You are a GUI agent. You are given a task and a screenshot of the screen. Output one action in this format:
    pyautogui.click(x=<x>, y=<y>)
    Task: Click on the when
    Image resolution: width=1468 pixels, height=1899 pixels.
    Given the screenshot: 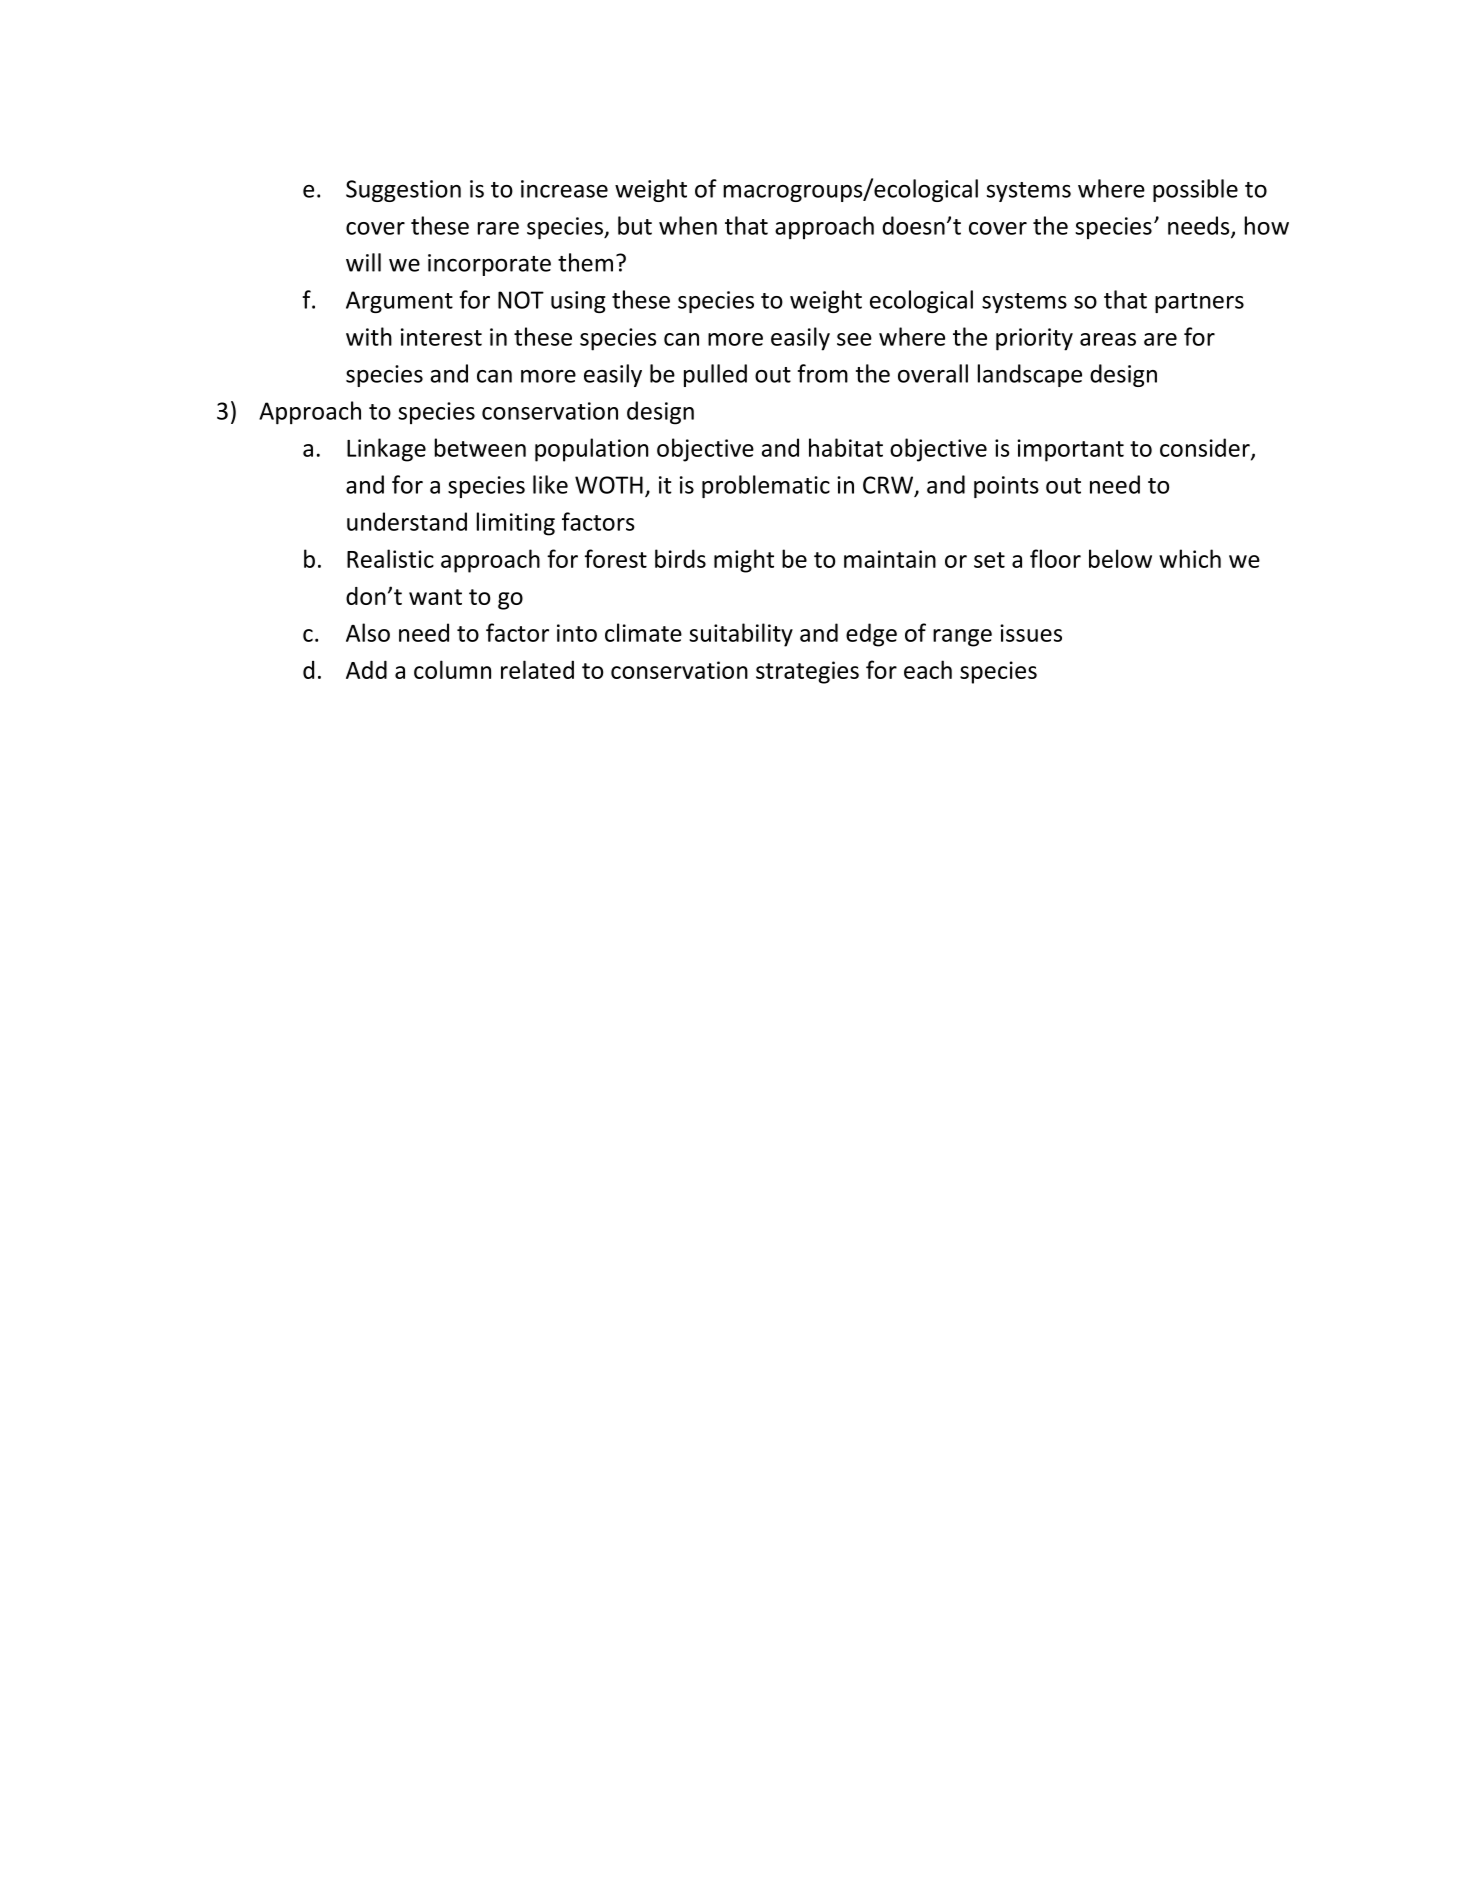 What is the action you would take?
    pyautogui.click(x=688, y=225)
